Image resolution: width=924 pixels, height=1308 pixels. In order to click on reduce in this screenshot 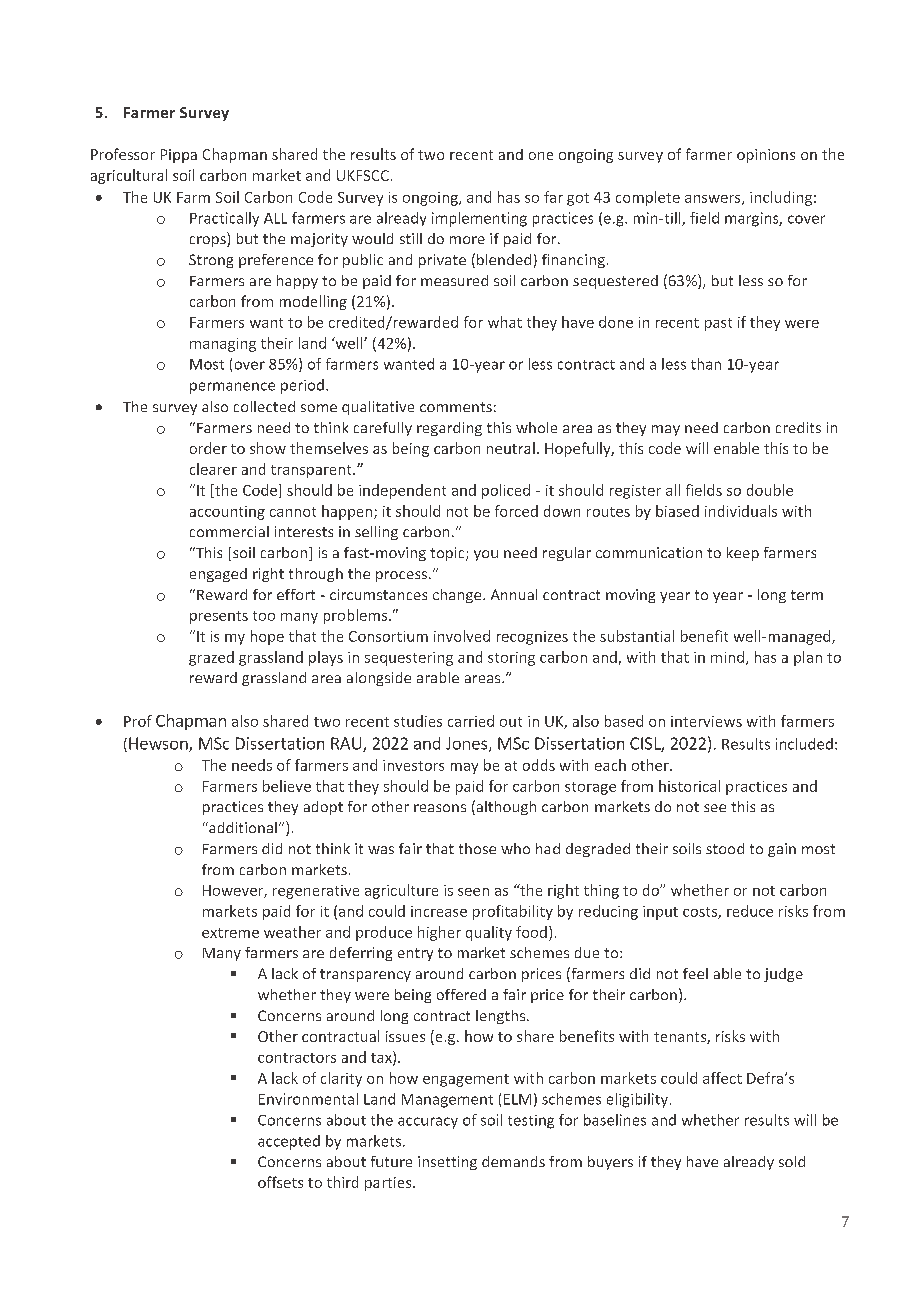, I will do `click(750, 911)`.
